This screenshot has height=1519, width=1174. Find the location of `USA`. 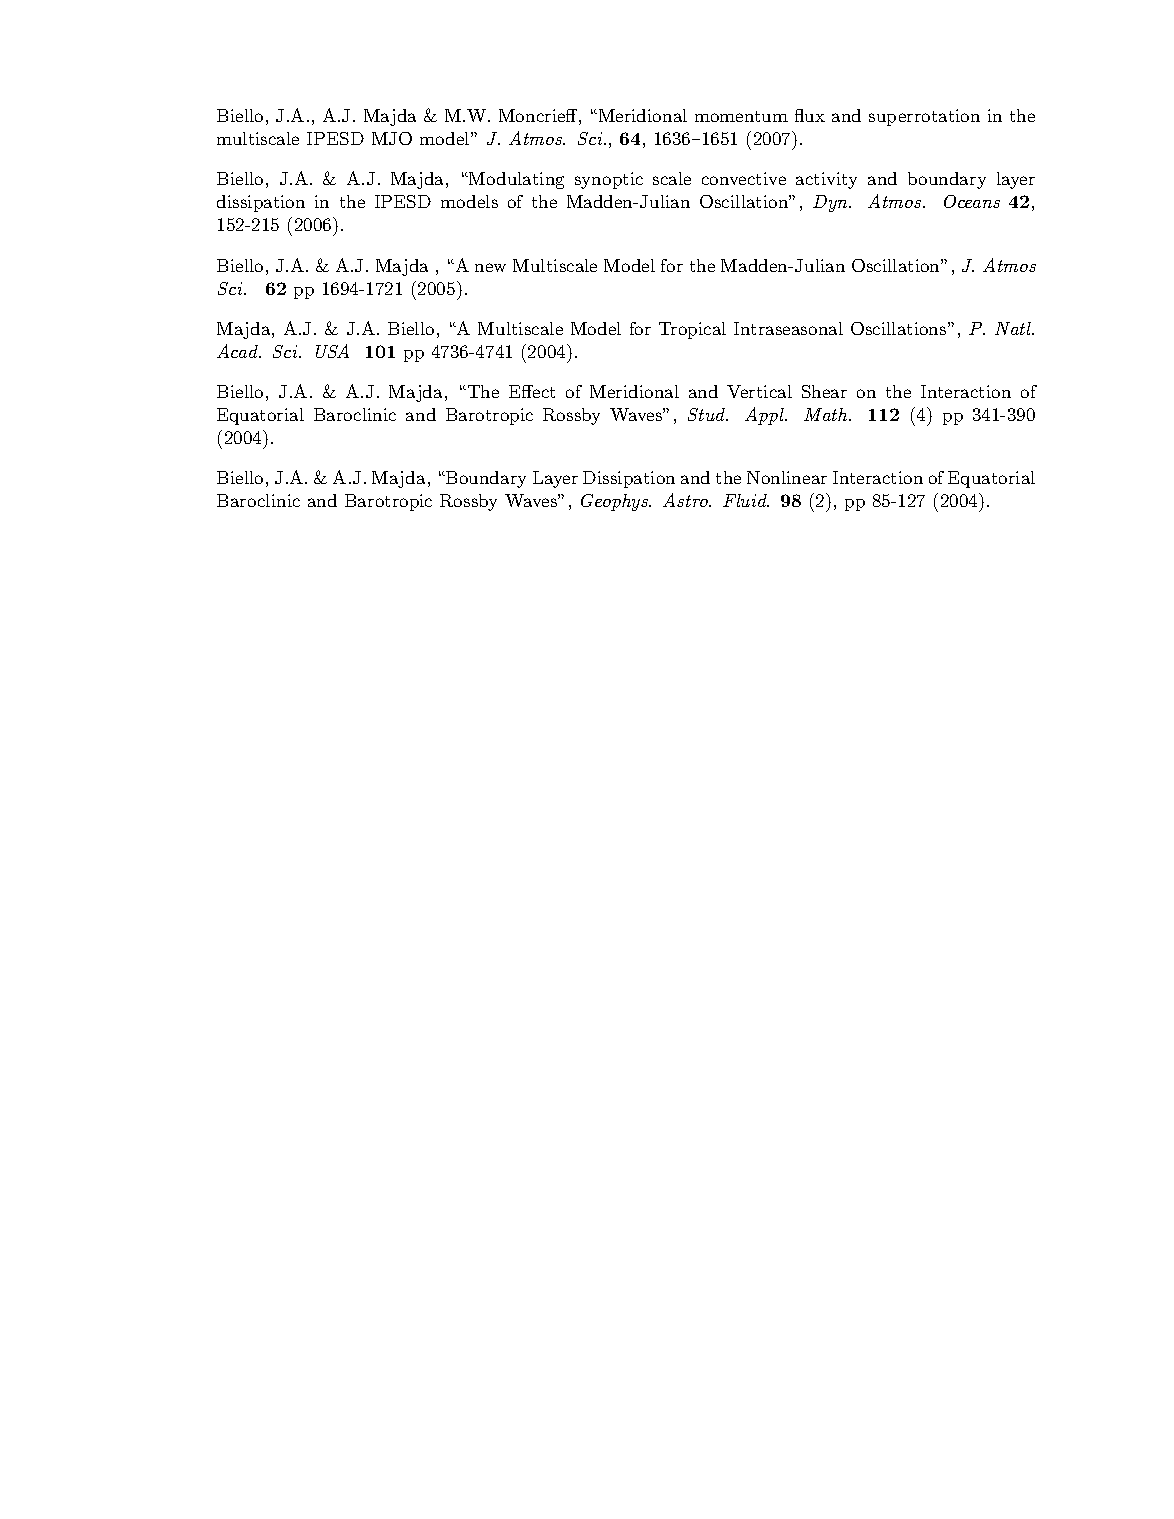

USA is located at coordinates (332, 351).
